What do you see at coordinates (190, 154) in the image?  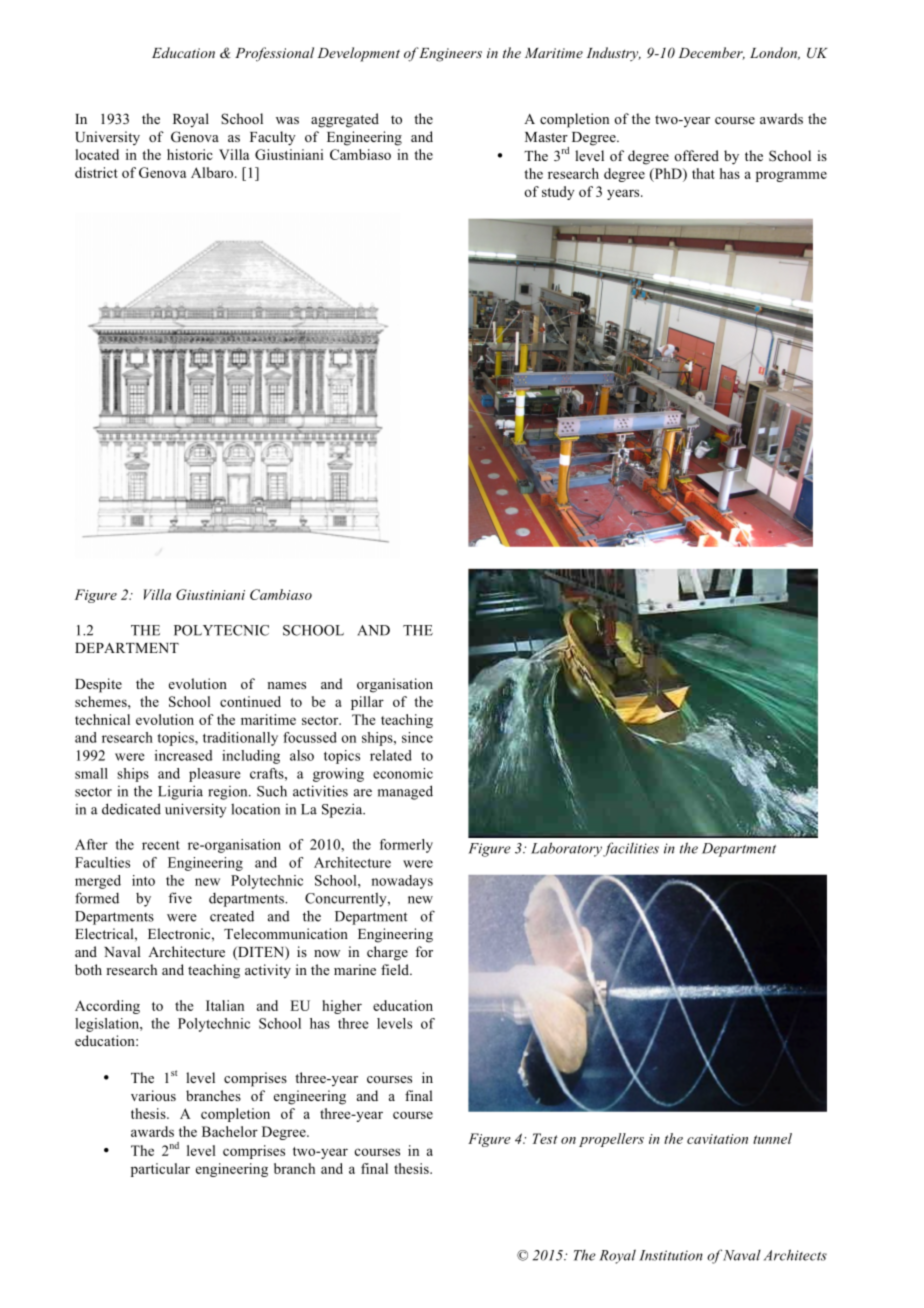 I see `historic` at bounding box center [190, 154].
